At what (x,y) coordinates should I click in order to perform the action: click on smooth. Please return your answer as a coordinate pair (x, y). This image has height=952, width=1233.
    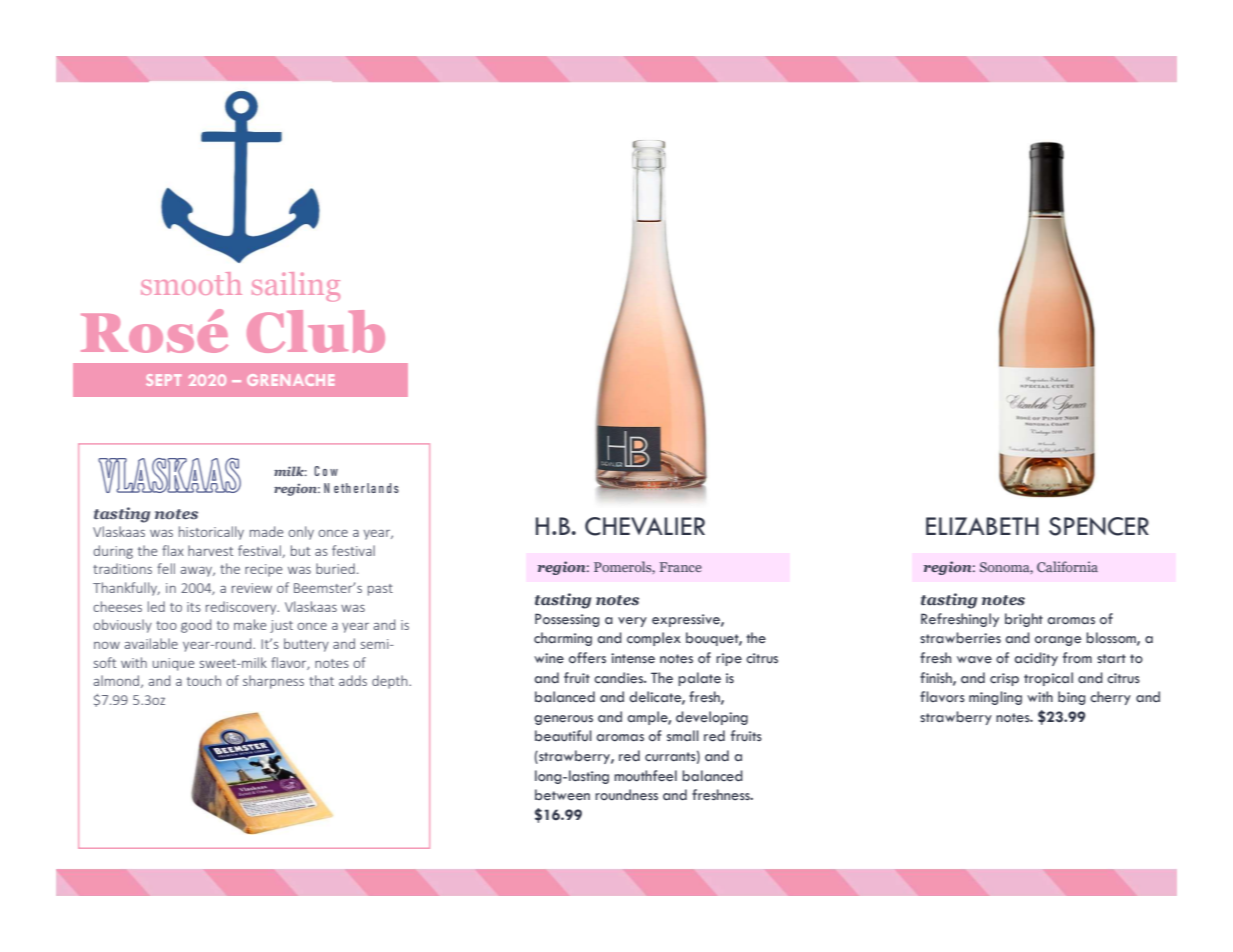
    Looking at the image, I should click on (191, 283).
